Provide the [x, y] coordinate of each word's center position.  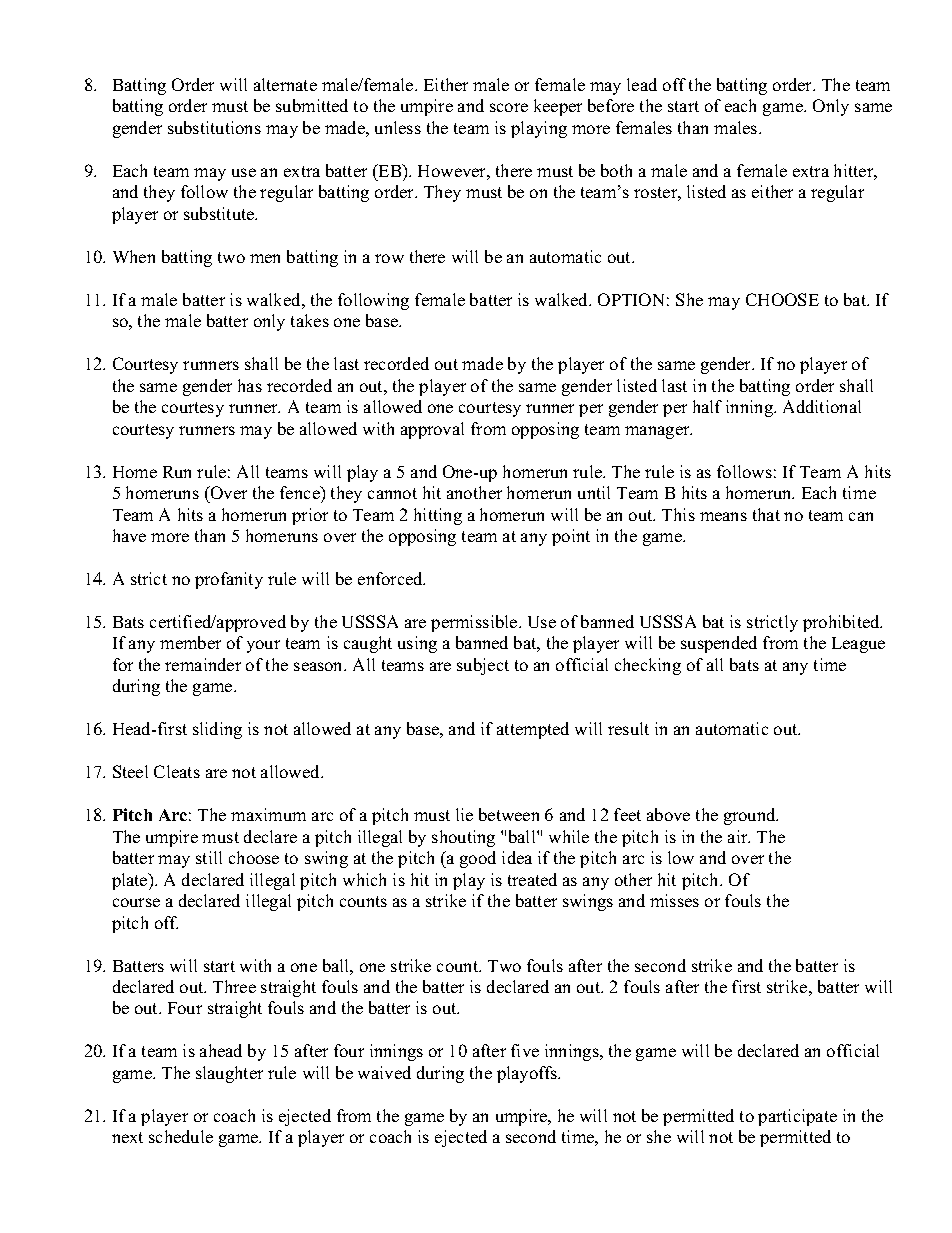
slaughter [229, 1074]
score [509, 107]
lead [642, 84]
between [509, 814]
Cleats [177, 771]
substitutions [214, 127]
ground [751, 816]
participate [797, 1117]
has [250, 385]
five [525, 1050]
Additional [822, 406]
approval [432, 430]
